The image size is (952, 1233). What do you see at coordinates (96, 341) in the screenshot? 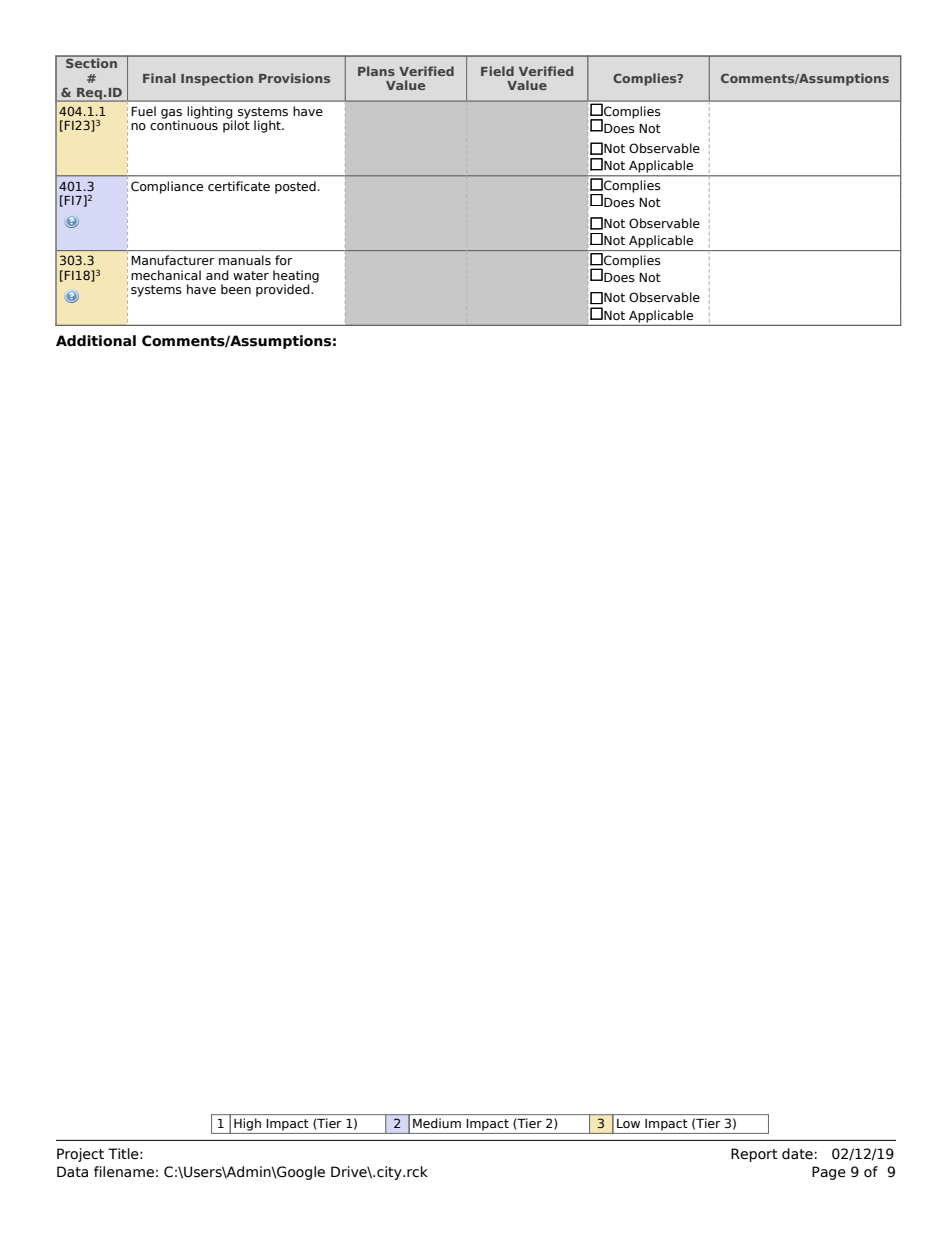
I see `Additional` at bounding box center [96, 341].
